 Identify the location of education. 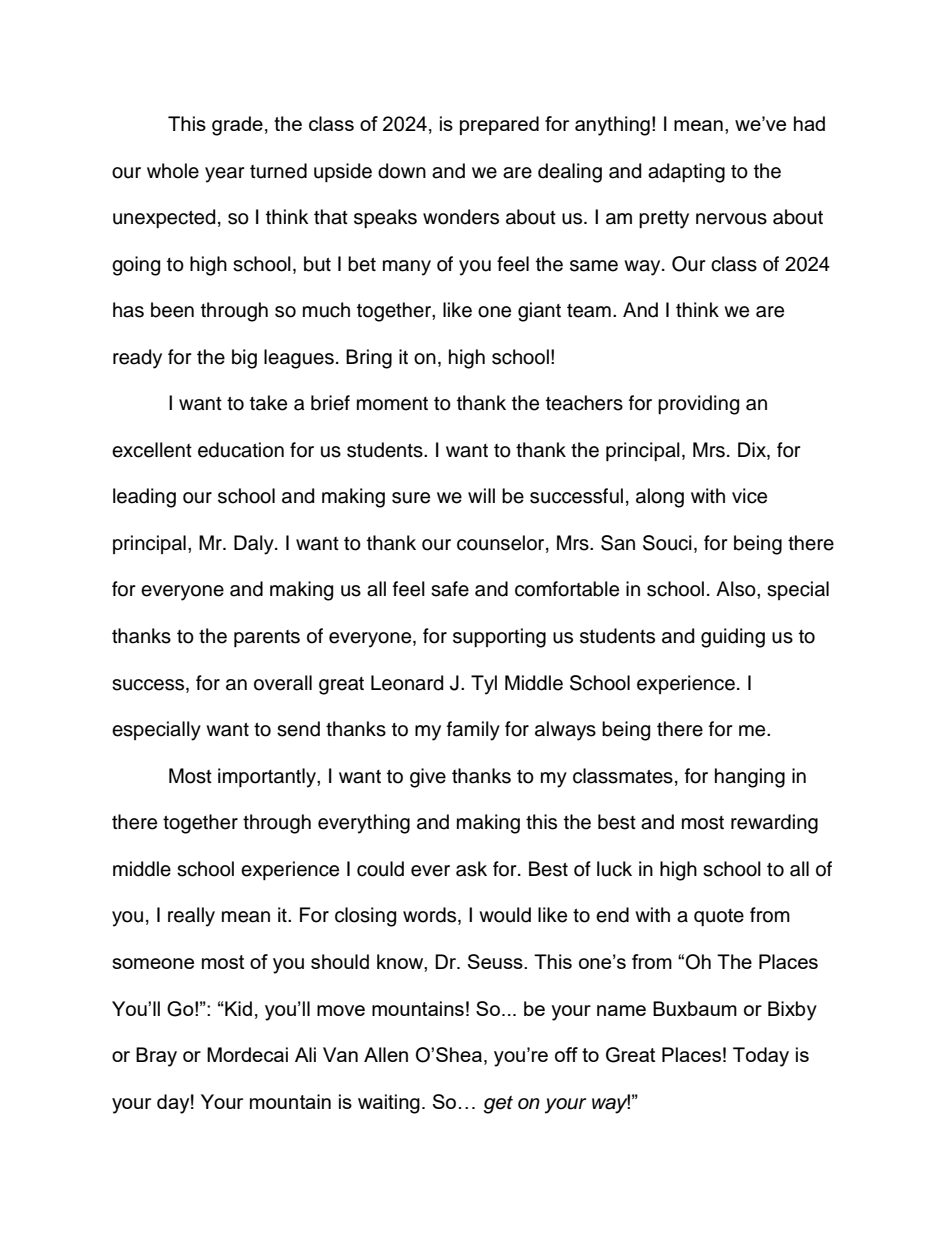
(241, 450).
